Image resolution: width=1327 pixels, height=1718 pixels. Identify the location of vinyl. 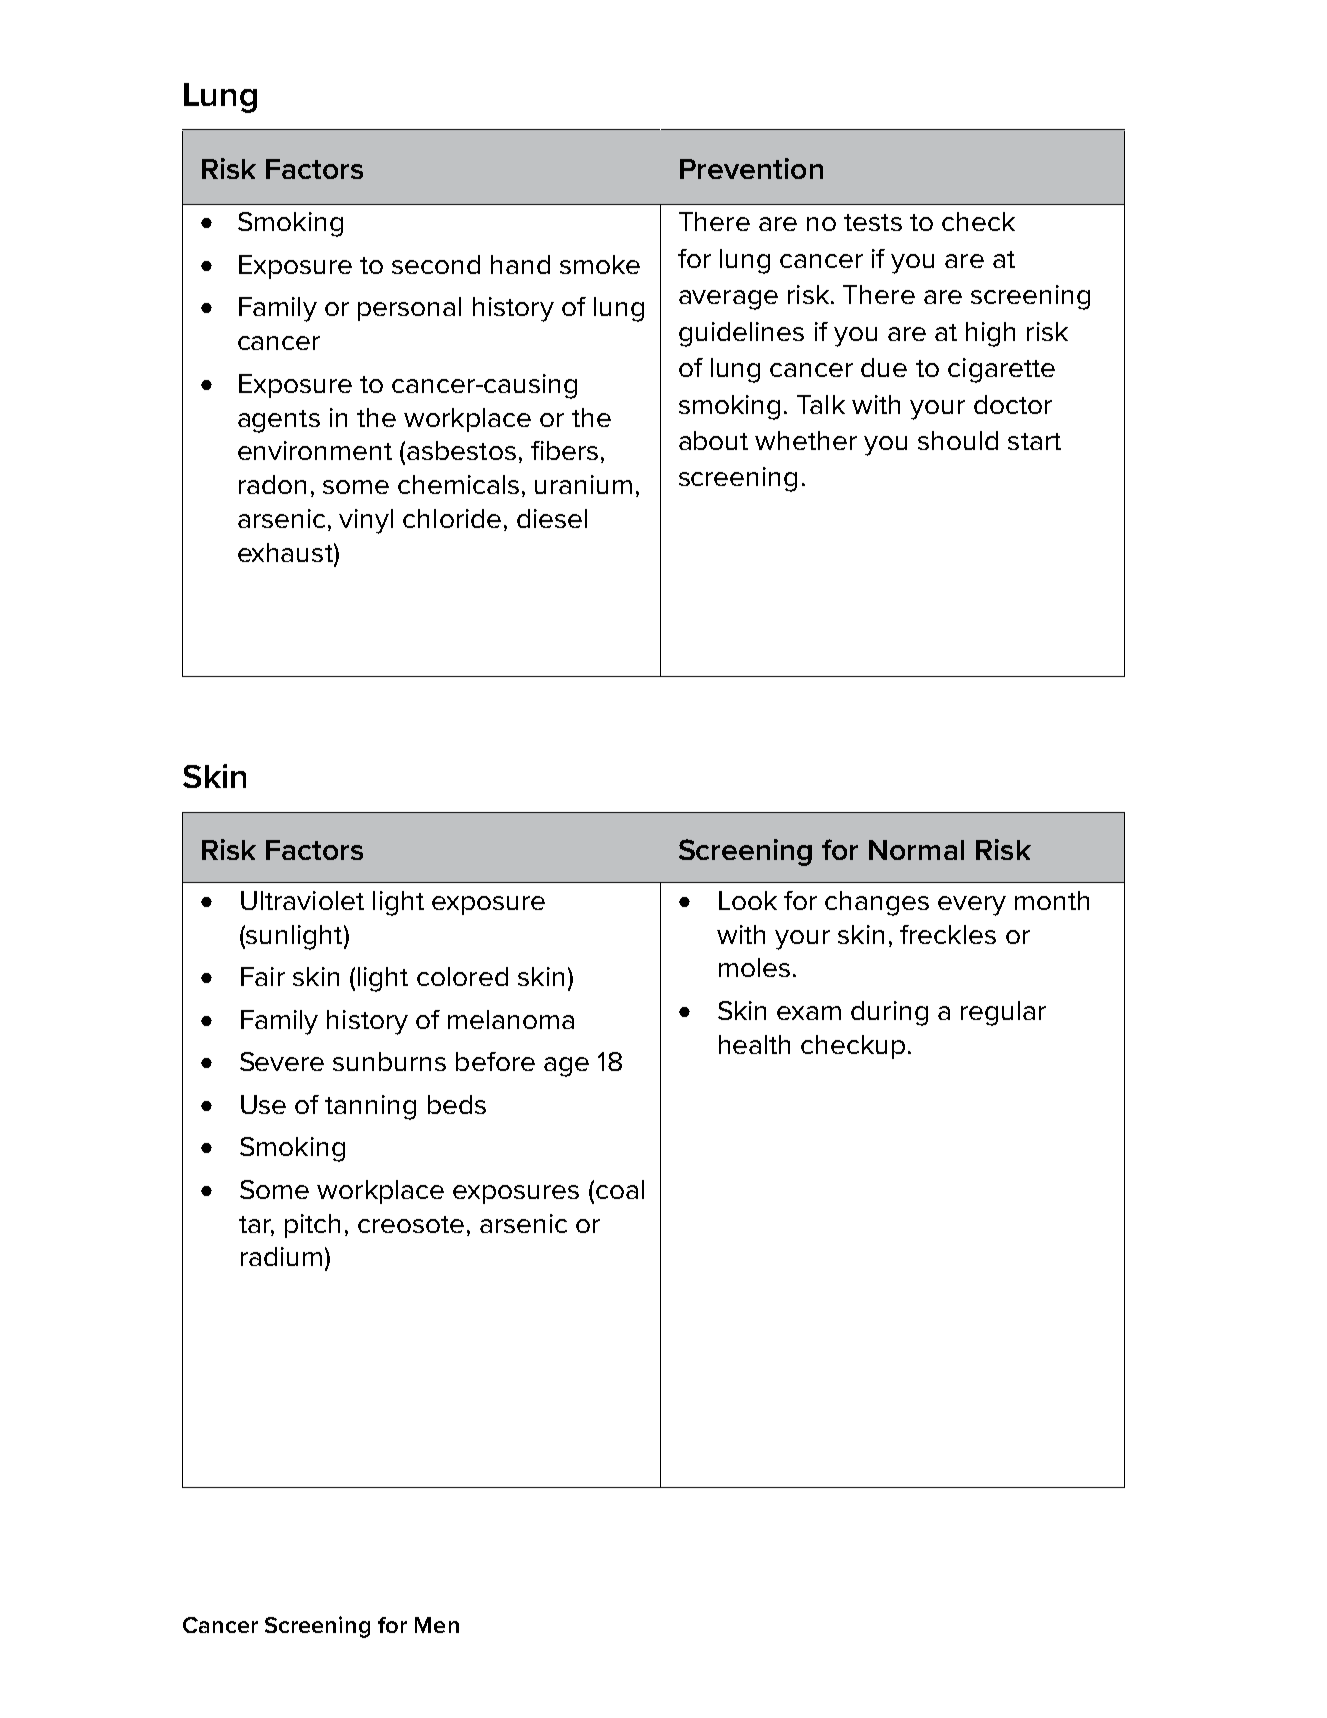
(366, 521).
